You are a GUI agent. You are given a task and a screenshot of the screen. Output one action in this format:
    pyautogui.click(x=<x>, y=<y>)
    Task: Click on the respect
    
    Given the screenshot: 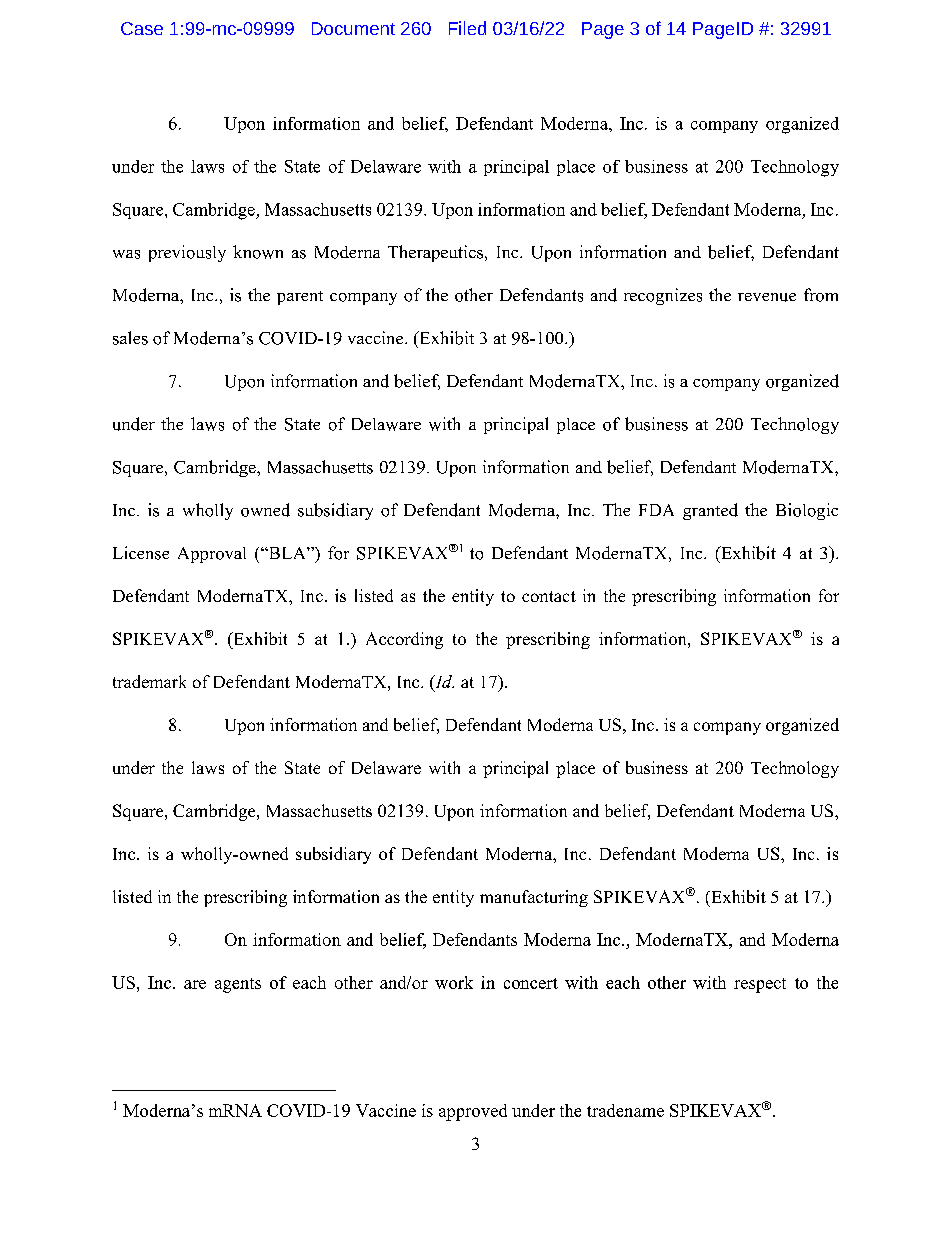 What is the action you would take?
    pyautogui.click(x=760, y=985)
